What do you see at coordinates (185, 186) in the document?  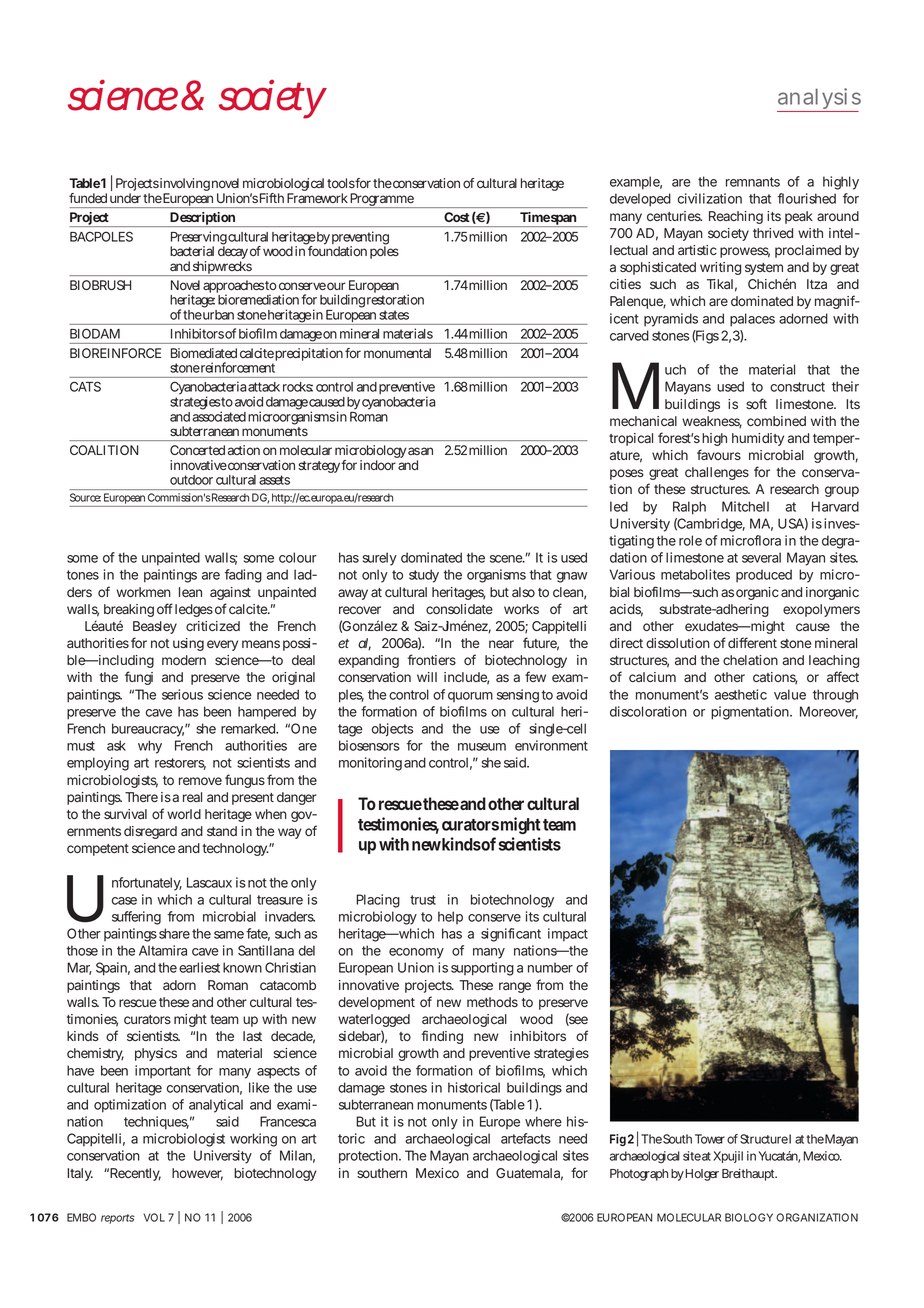 I see `involving` at bounding box center [185, 186].
